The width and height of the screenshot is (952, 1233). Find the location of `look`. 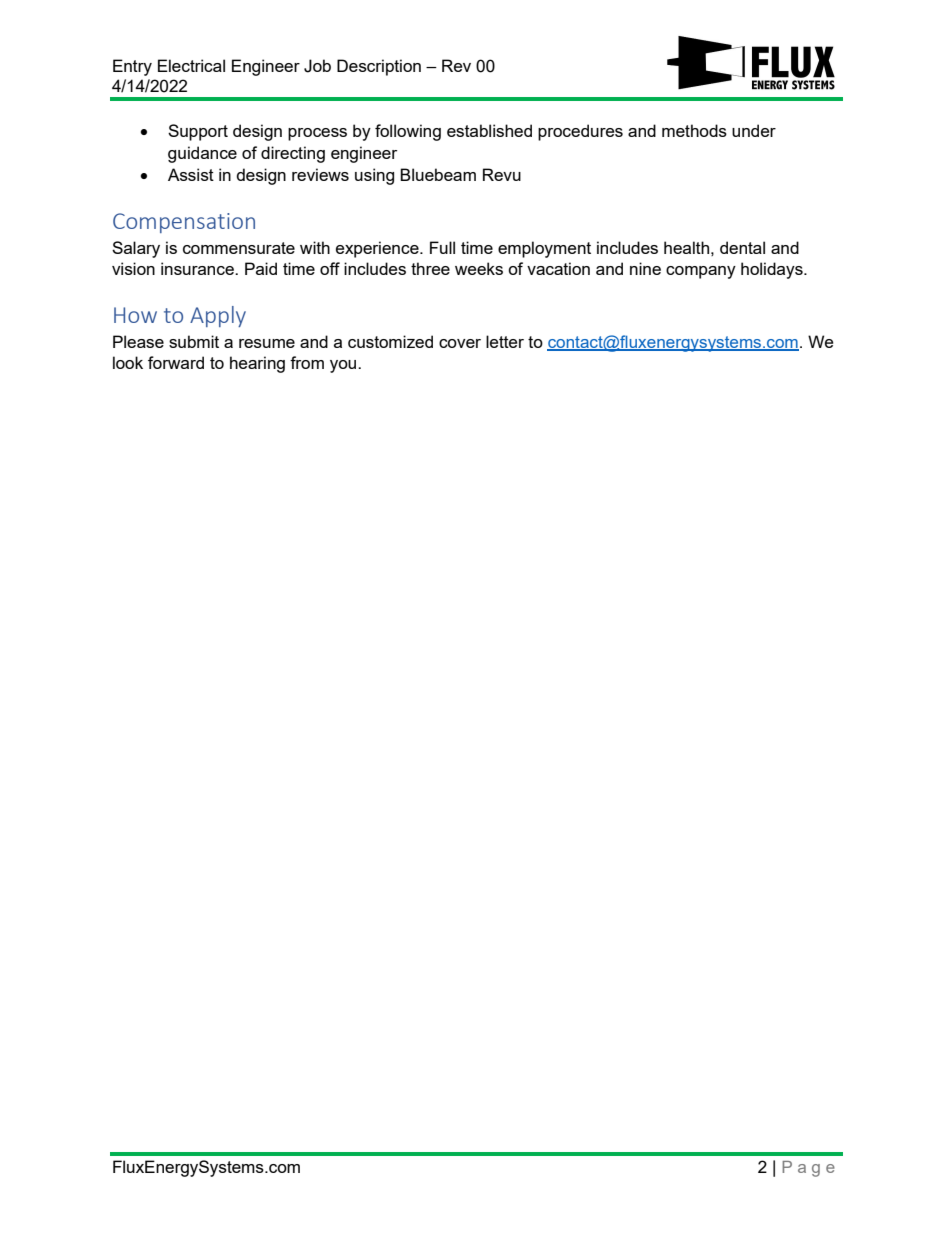

look is located at coordinates (128, 362).
